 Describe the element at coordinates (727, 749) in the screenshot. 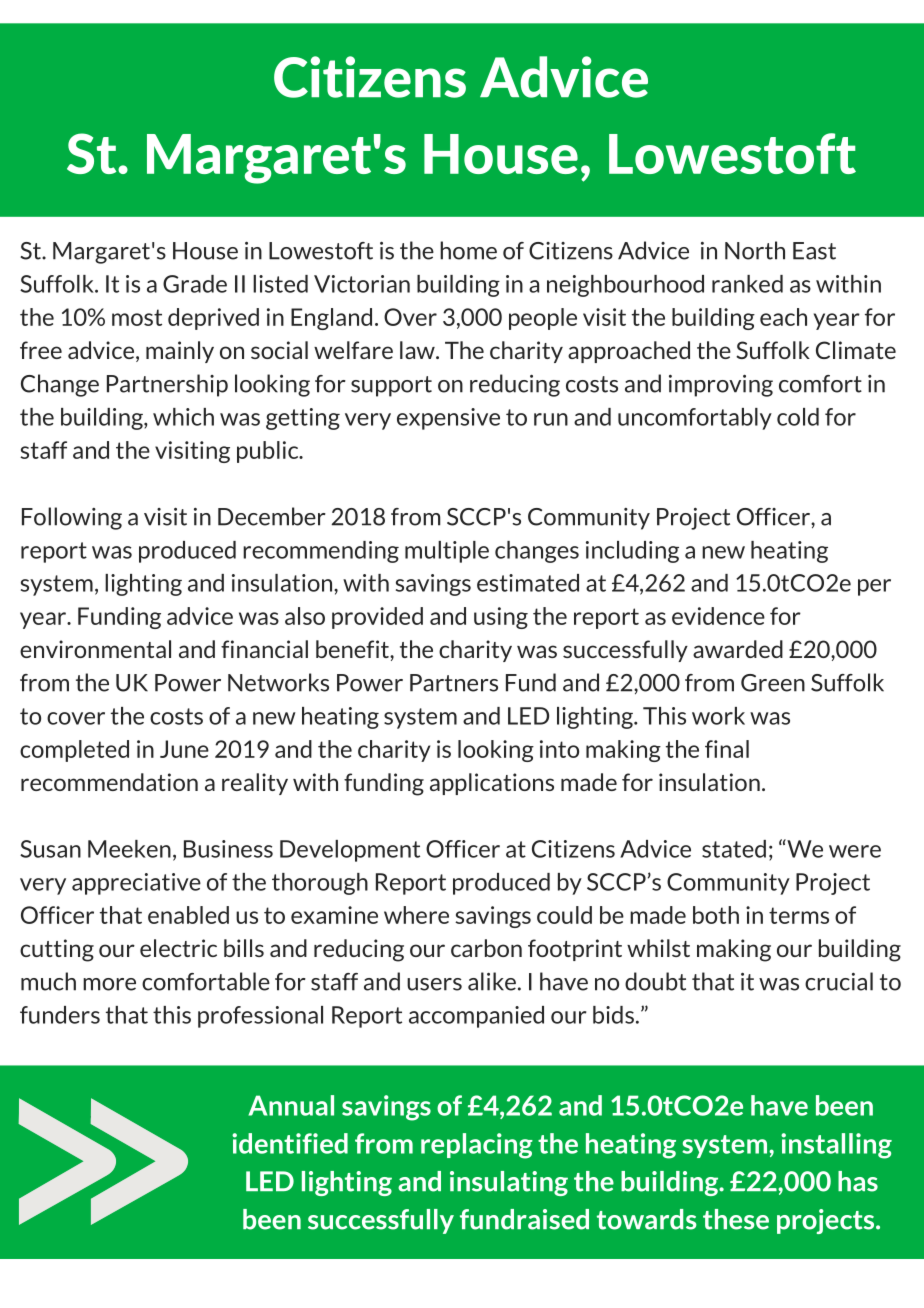

I see `final` at that location.
